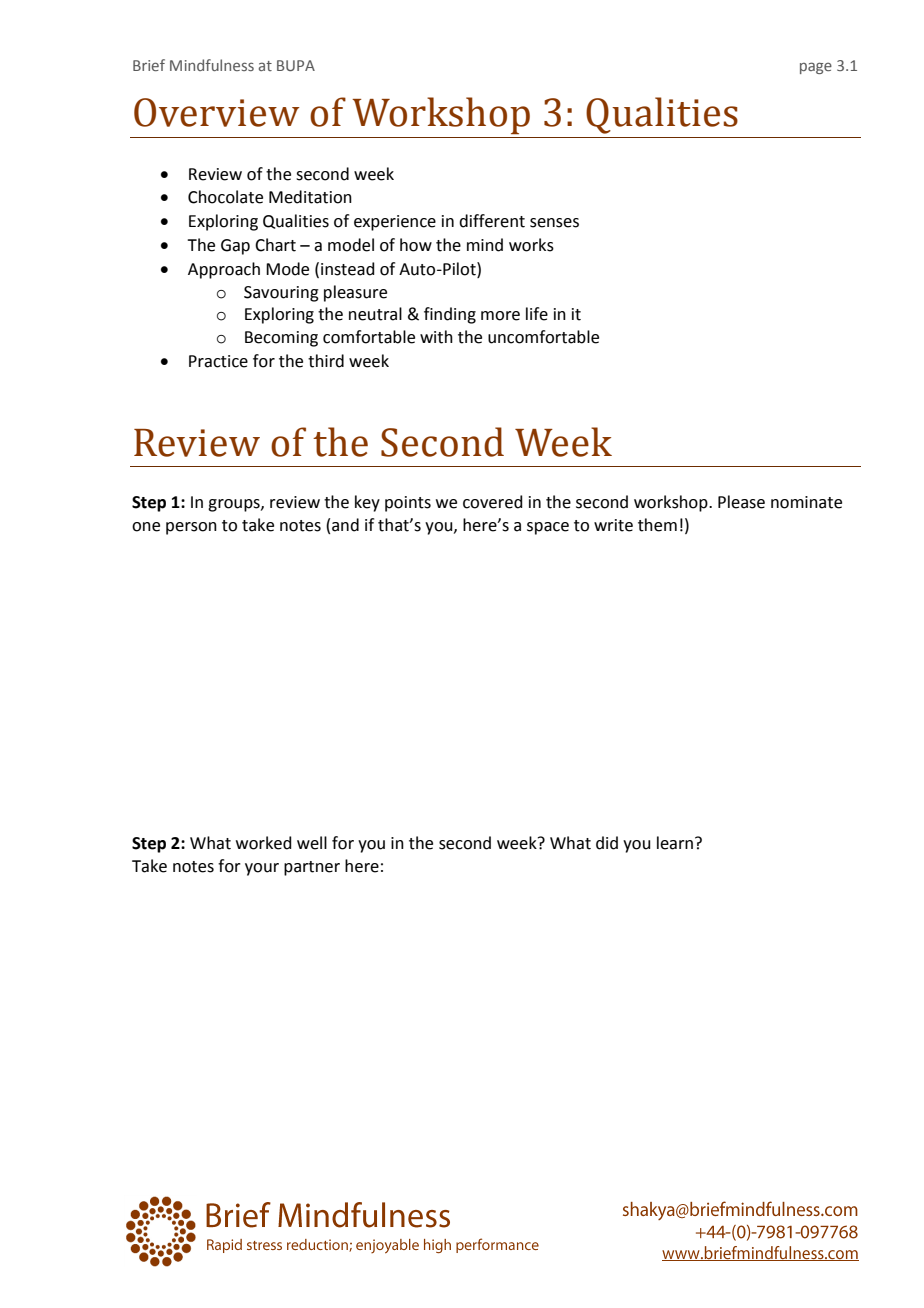  Describe the element at coordinates (500, 316) in the page. I see `more` at that location.
